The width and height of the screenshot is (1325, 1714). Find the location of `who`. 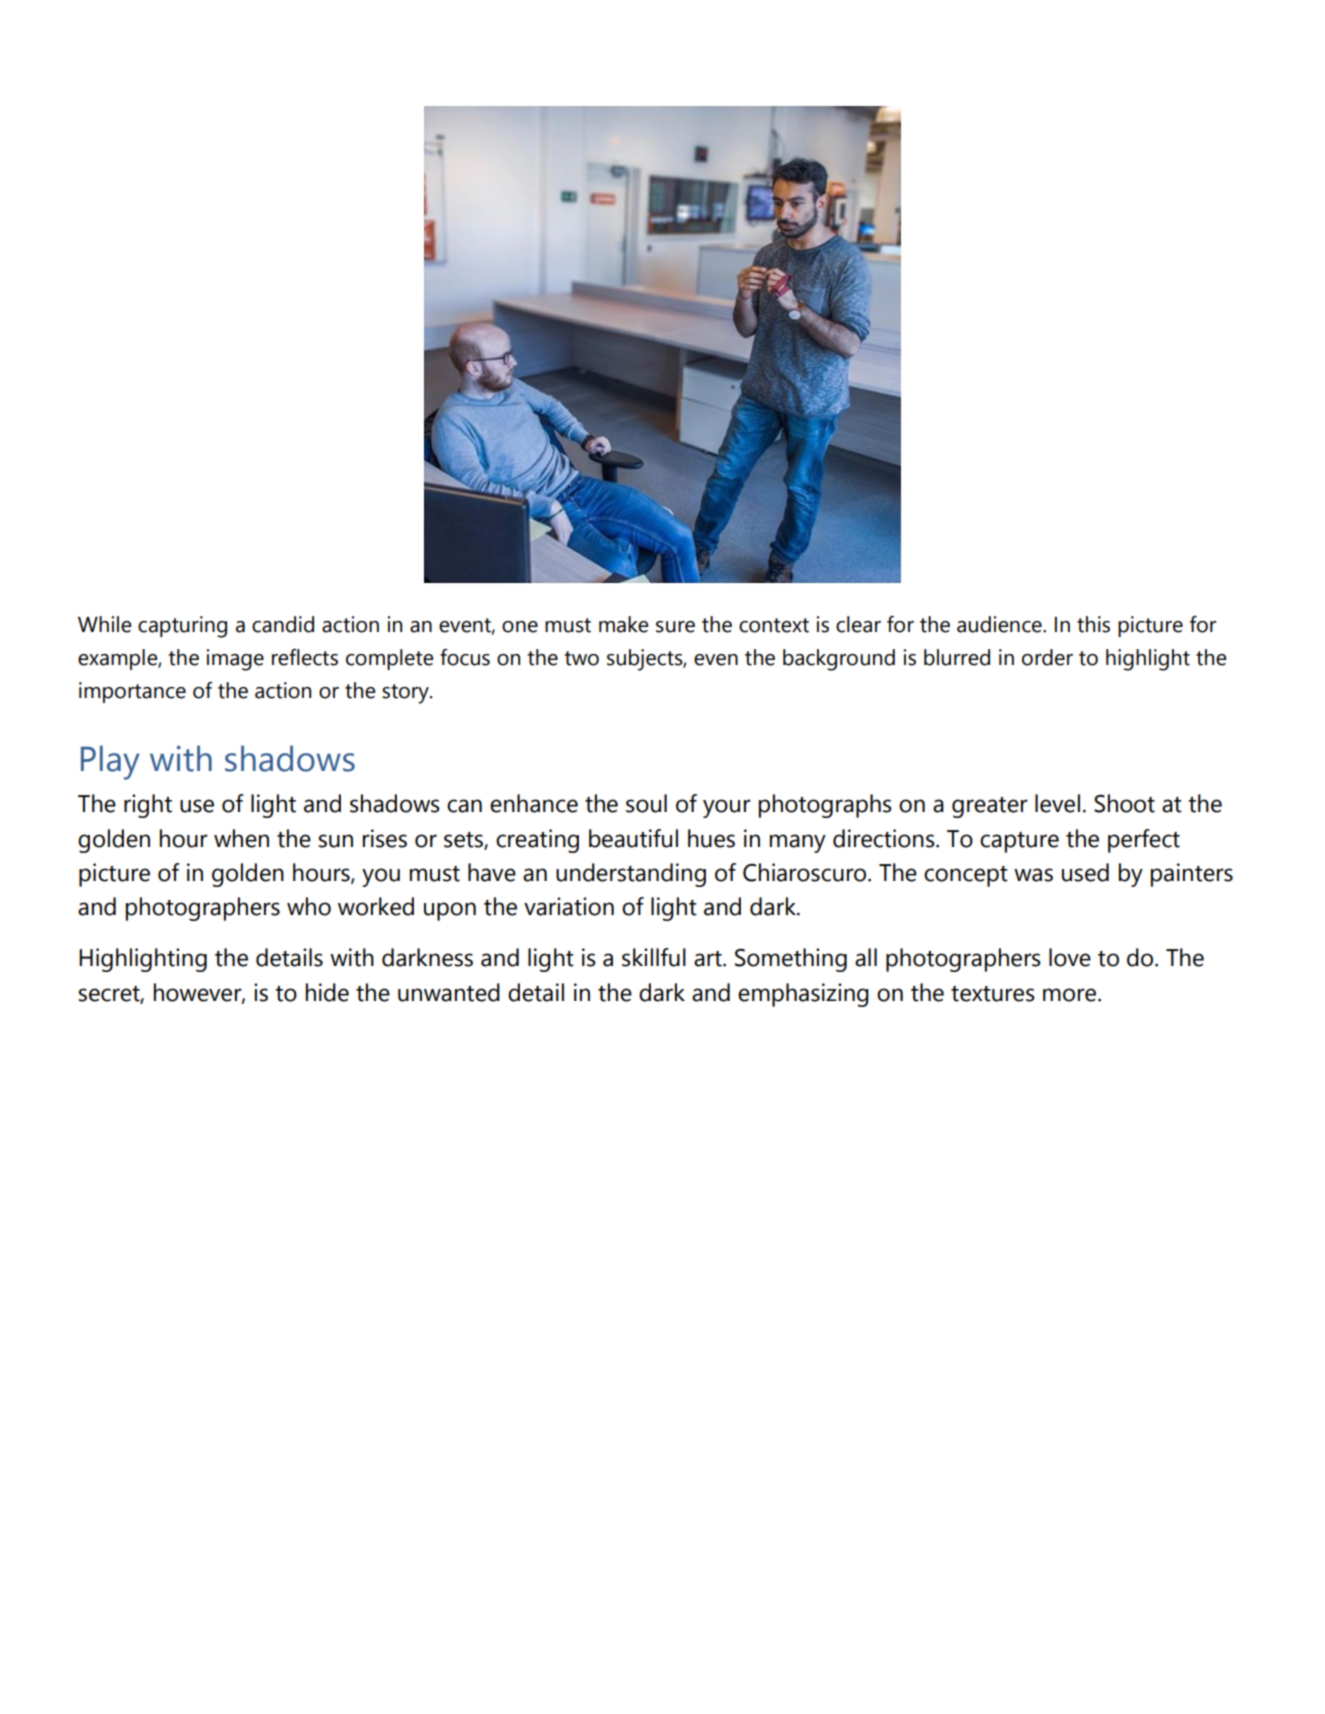

who is located at coordinates (309, 906).
